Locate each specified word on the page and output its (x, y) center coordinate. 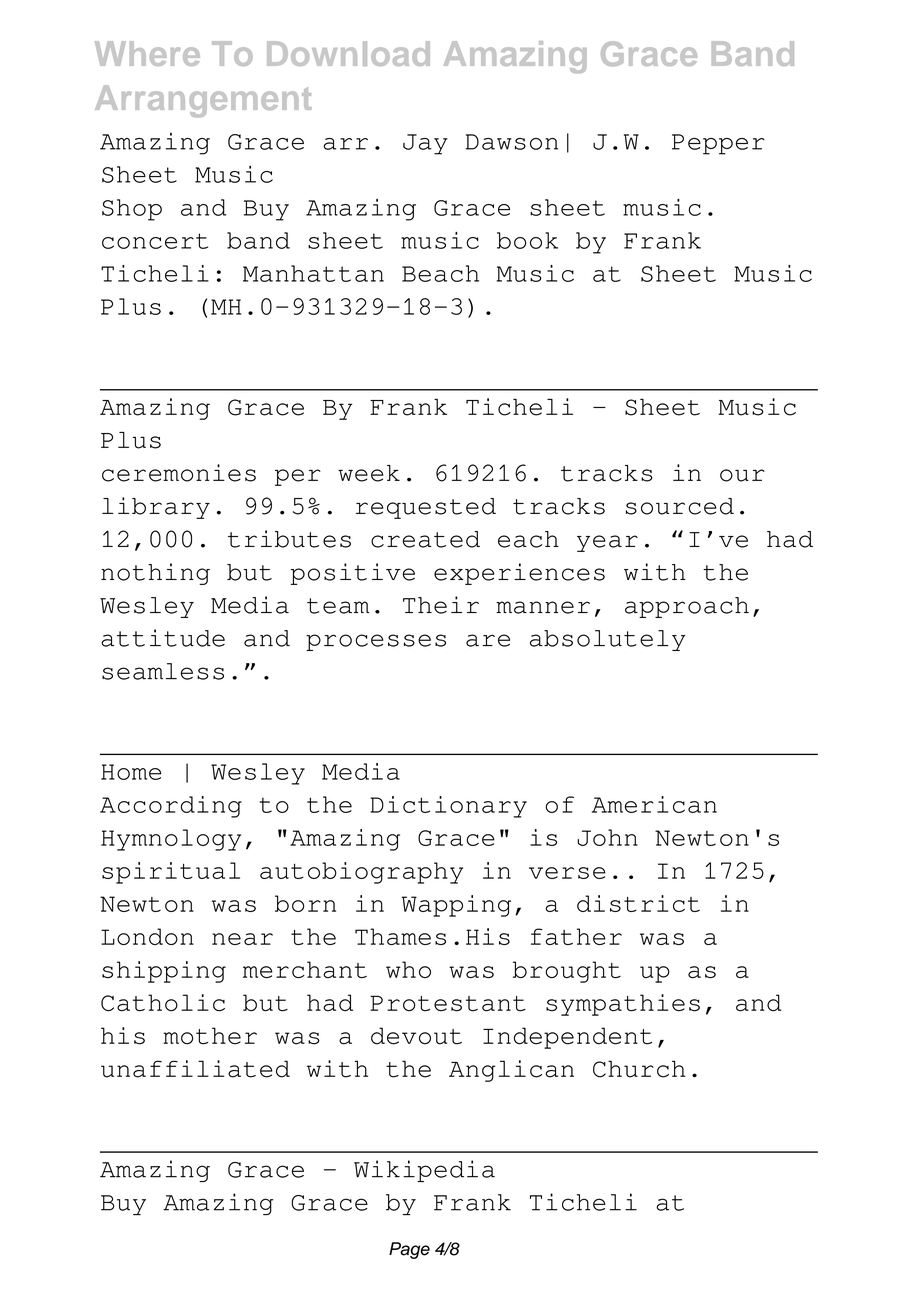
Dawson (512, 142)
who (408, 969)
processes (376, 642)
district (638, 903)
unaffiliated (195, 1069)
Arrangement (203, 101)
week (369, 473)
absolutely (607, 640)
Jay (425, 144)
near (242, 939)
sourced (680, 506)
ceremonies (179, 473)
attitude (163, 638)
